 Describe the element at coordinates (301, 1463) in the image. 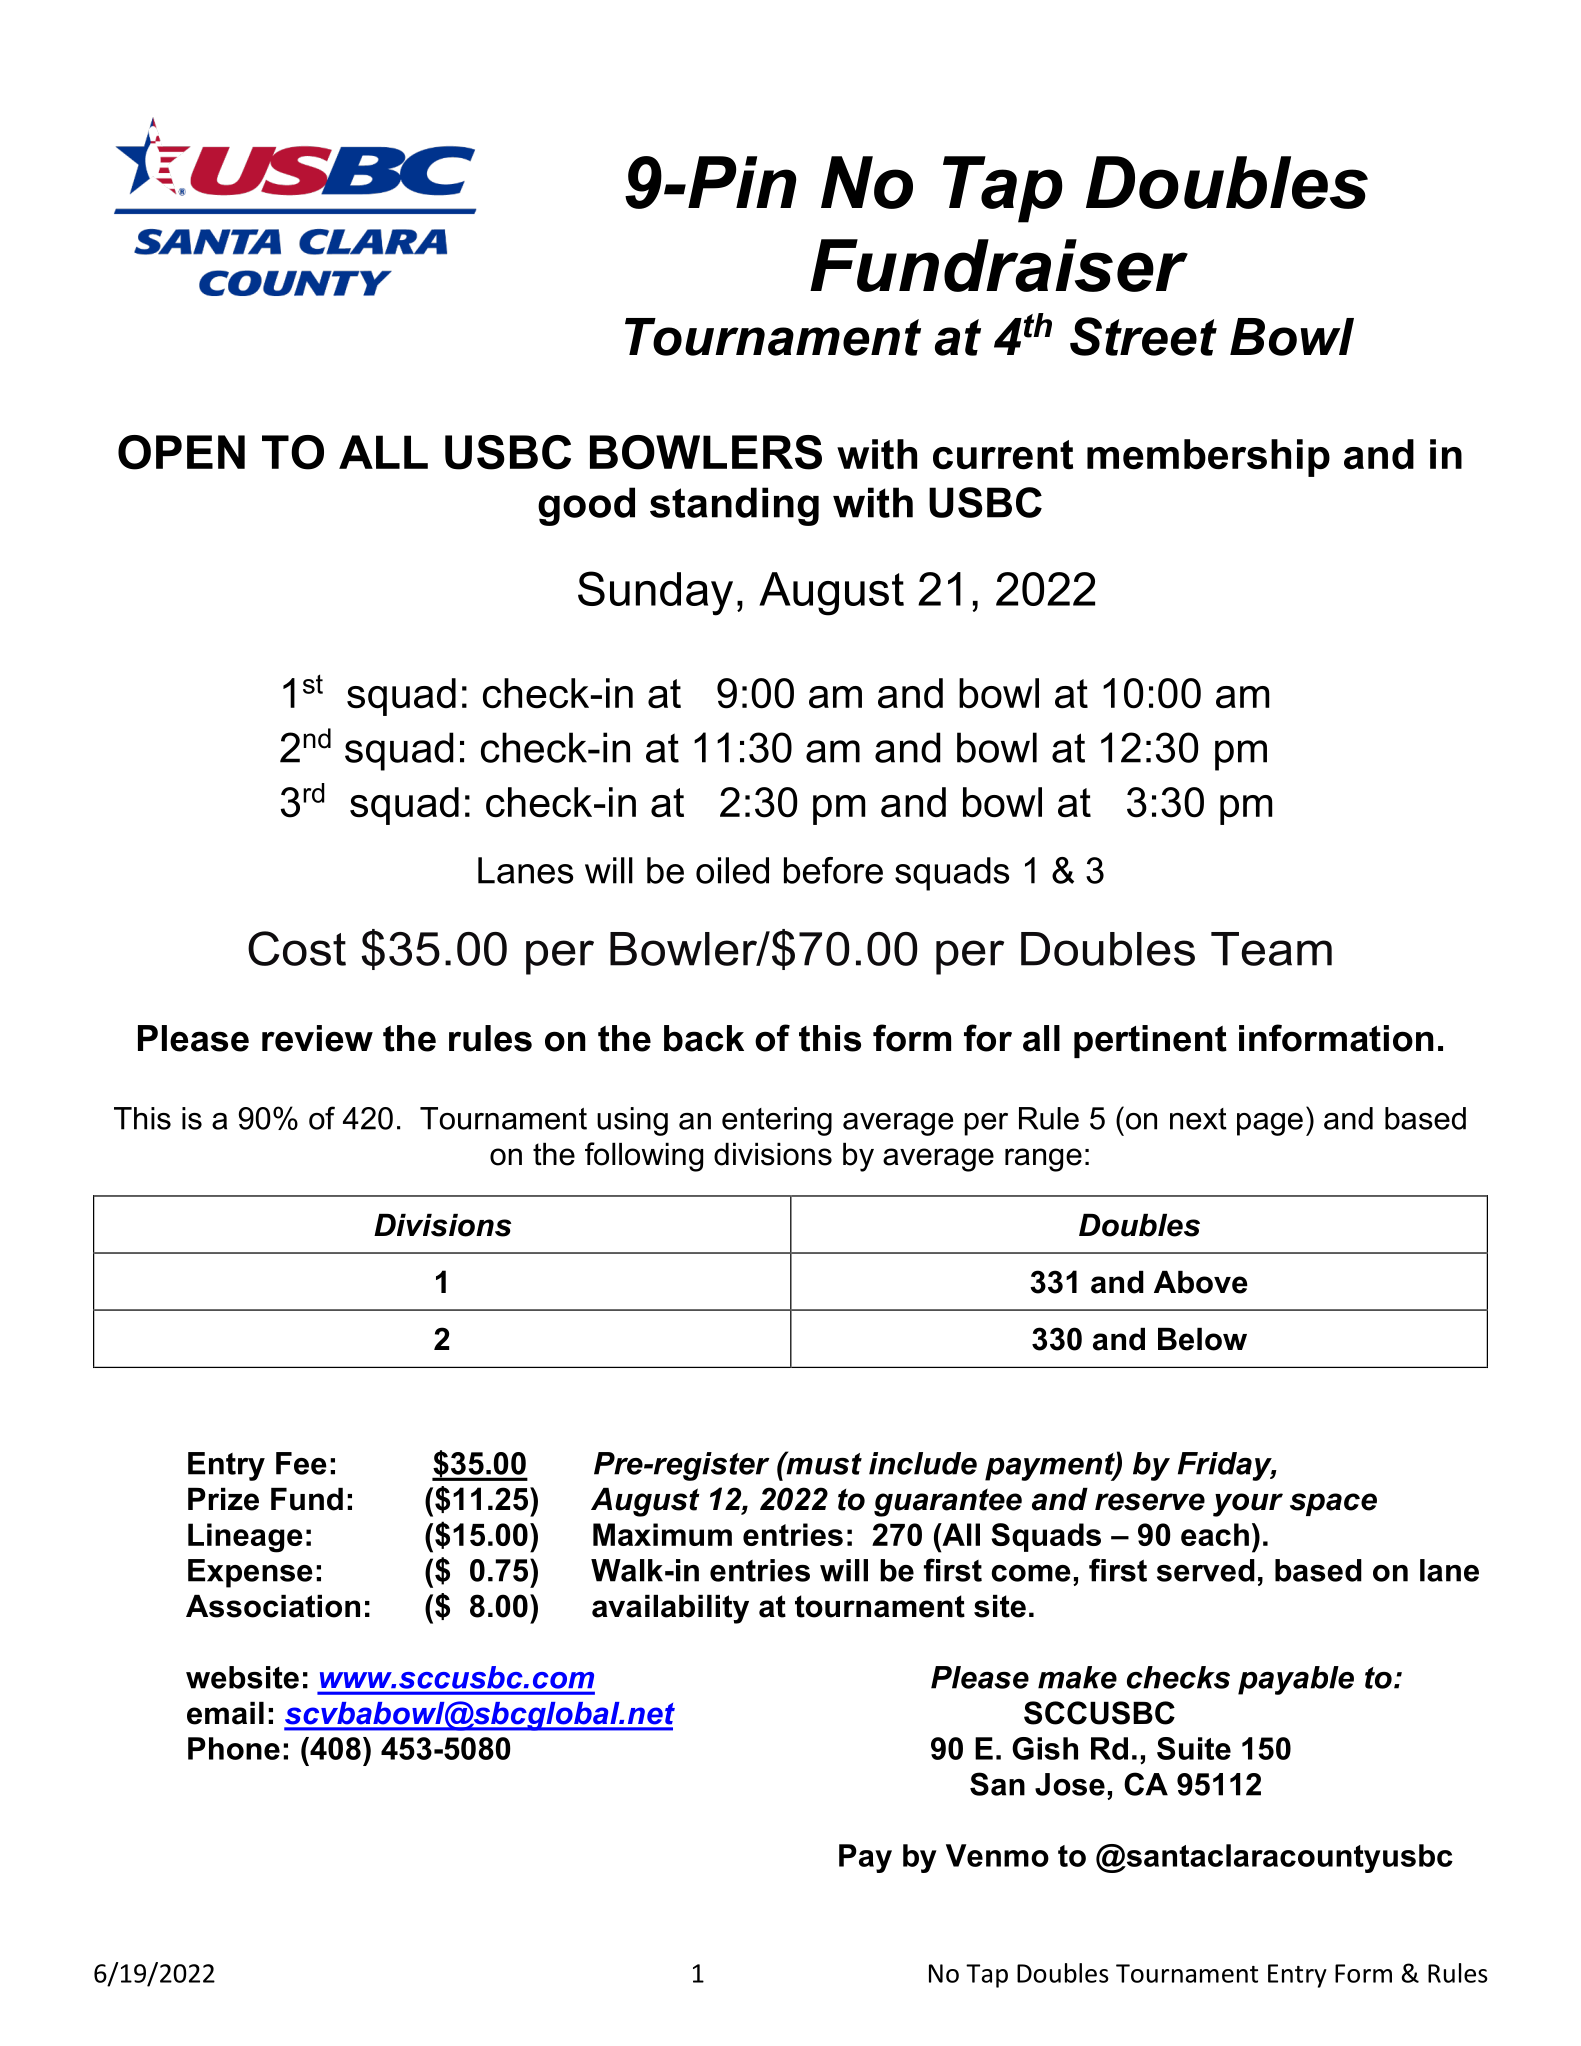

I see `Fee` at that location.
